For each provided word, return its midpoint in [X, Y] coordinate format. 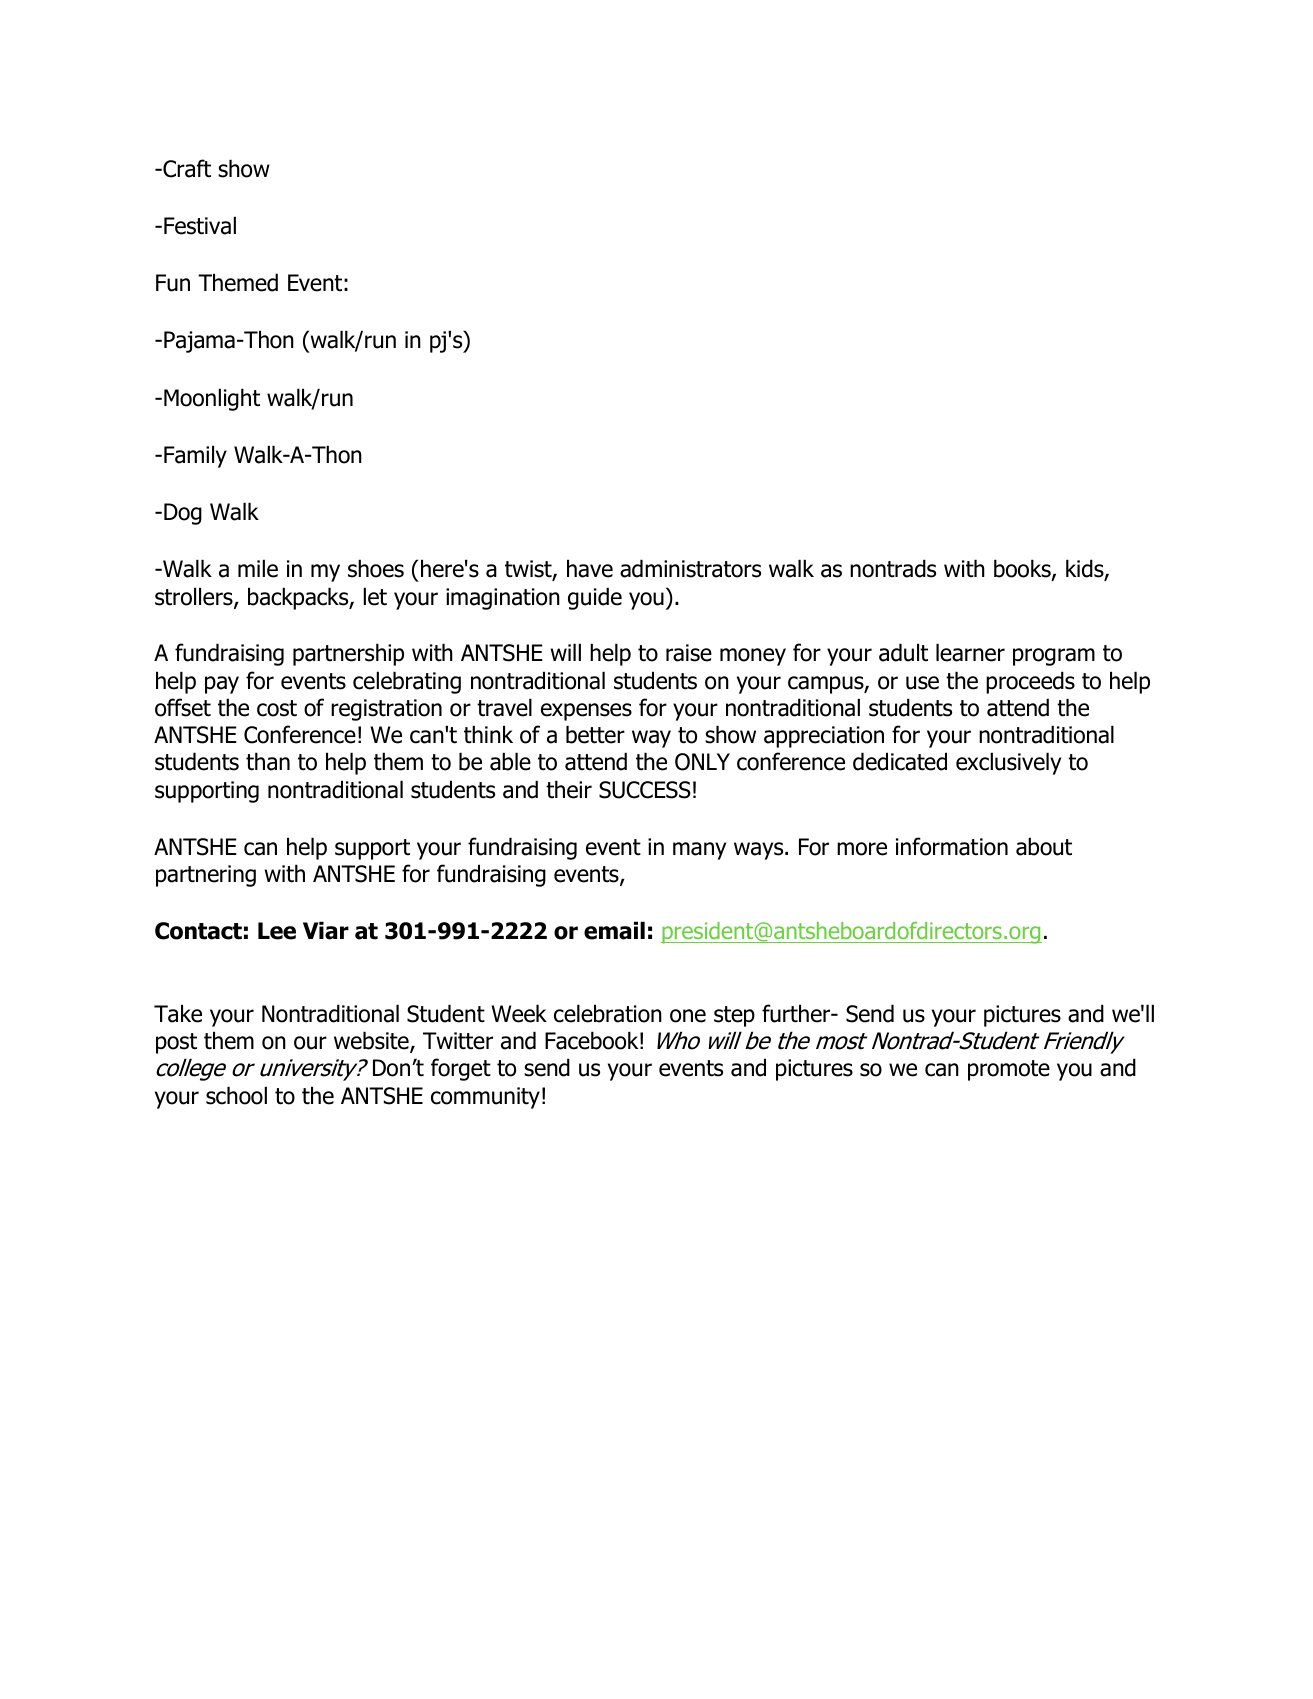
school [236, 1095]
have [590, 568]
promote [1009, 1070]
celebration [608, 1013]
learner [970, 652]
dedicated [900, 761]
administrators [690, 568]
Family [195, 456]
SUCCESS [645, 790]
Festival [200, 225]
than [268, 761]
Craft [186, 168]
